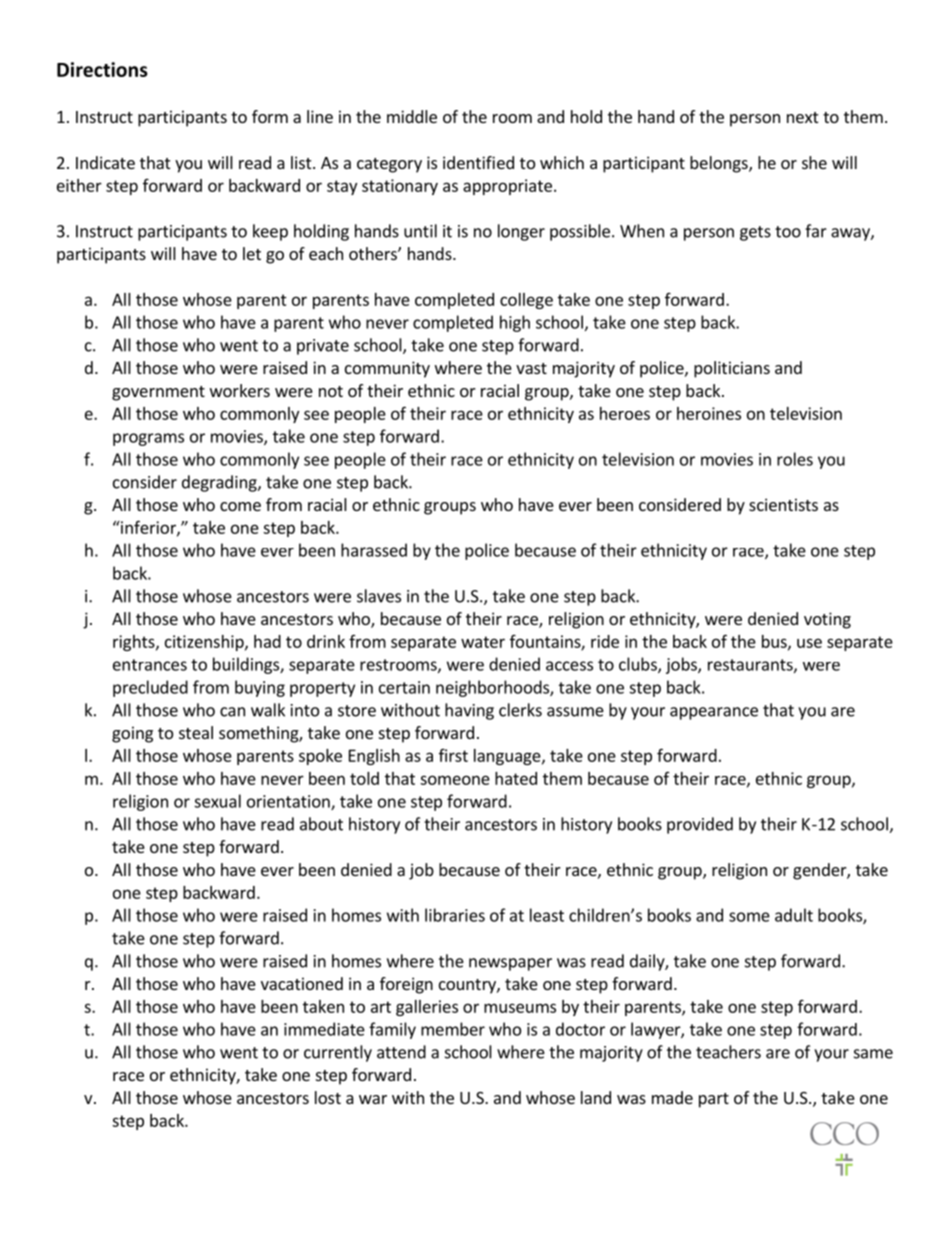 The height and width of the screenshot is (1233, 952). Describe the element at coordinates (102, 69) in the screenshot. I see `Directions` at that location.
